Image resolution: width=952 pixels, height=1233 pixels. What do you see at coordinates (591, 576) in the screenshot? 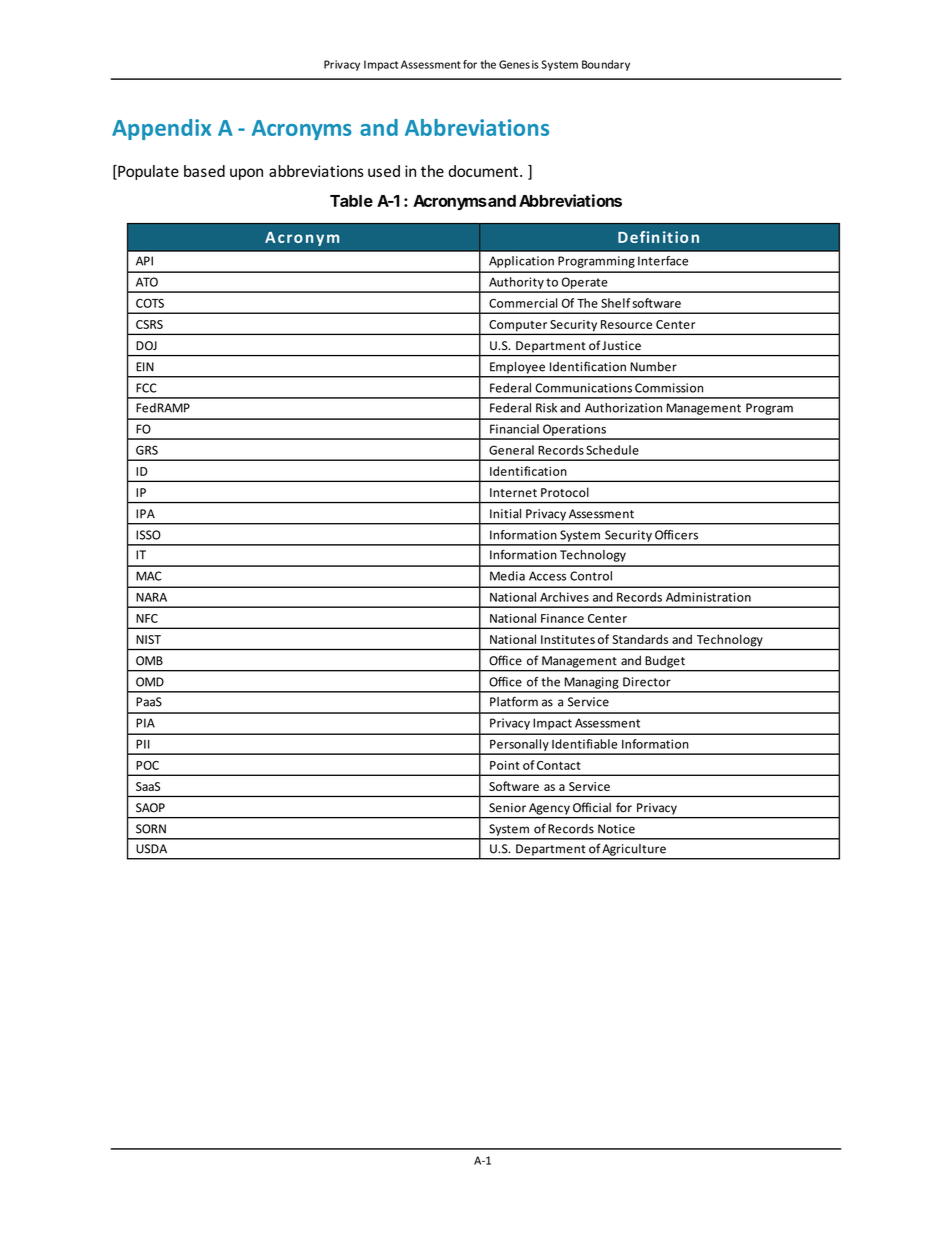
I see `Control` at bounding box center [591, 576].
